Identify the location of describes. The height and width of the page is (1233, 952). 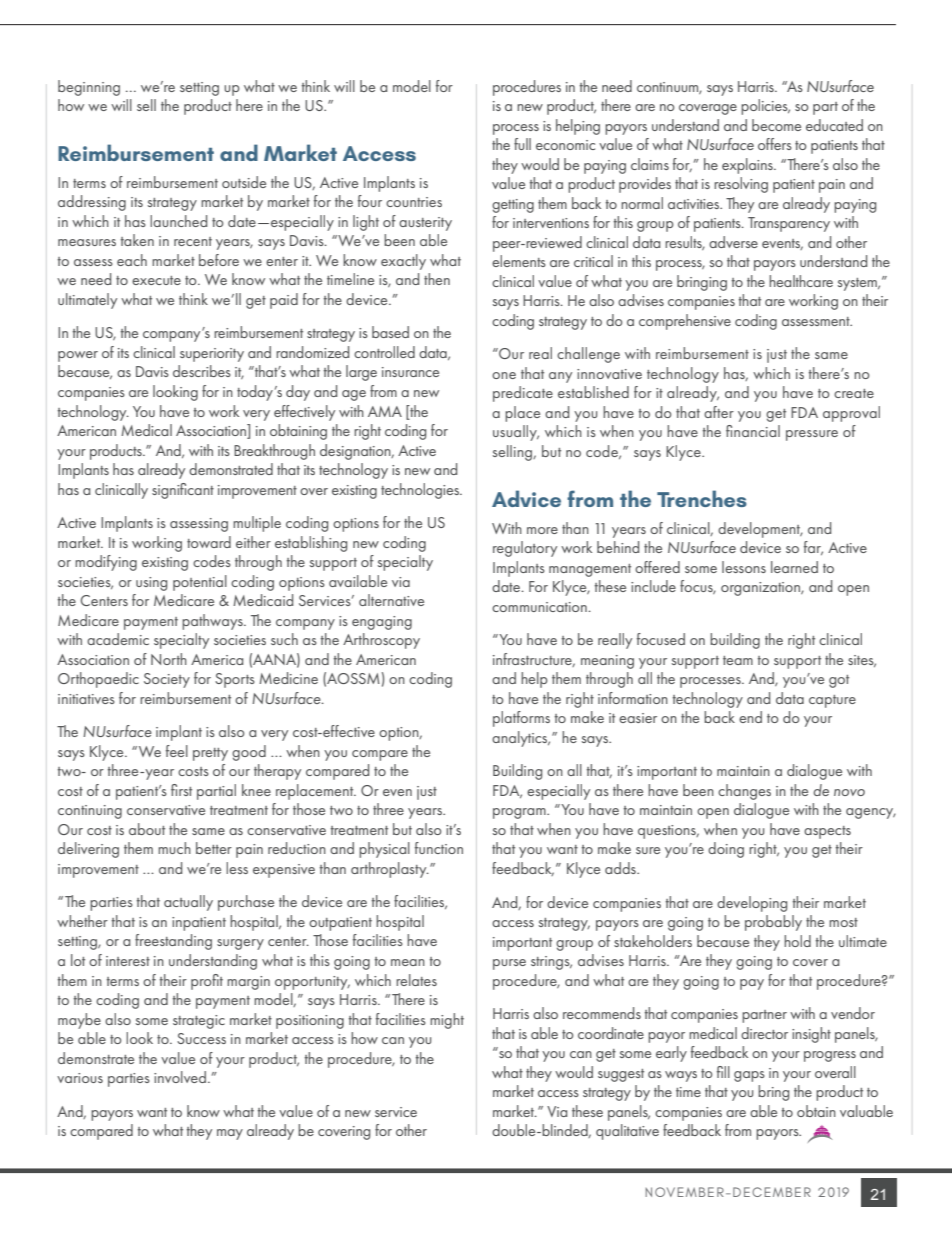
(202, 371).
